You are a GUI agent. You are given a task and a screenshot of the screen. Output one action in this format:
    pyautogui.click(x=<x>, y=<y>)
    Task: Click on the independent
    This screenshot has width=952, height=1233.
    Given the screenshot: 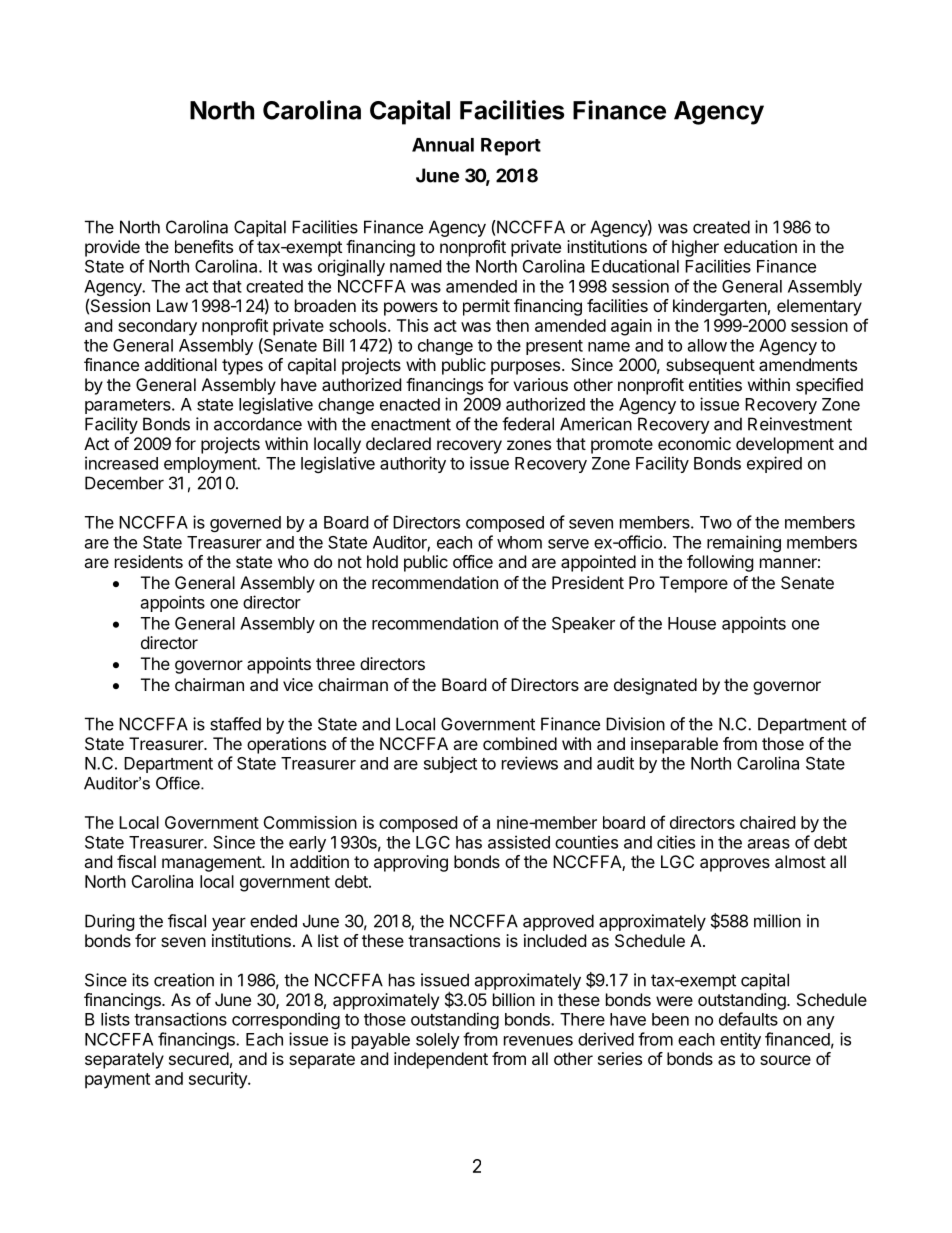 What is the action you would take?
    pyautogui.click(x=441, y=1060)
